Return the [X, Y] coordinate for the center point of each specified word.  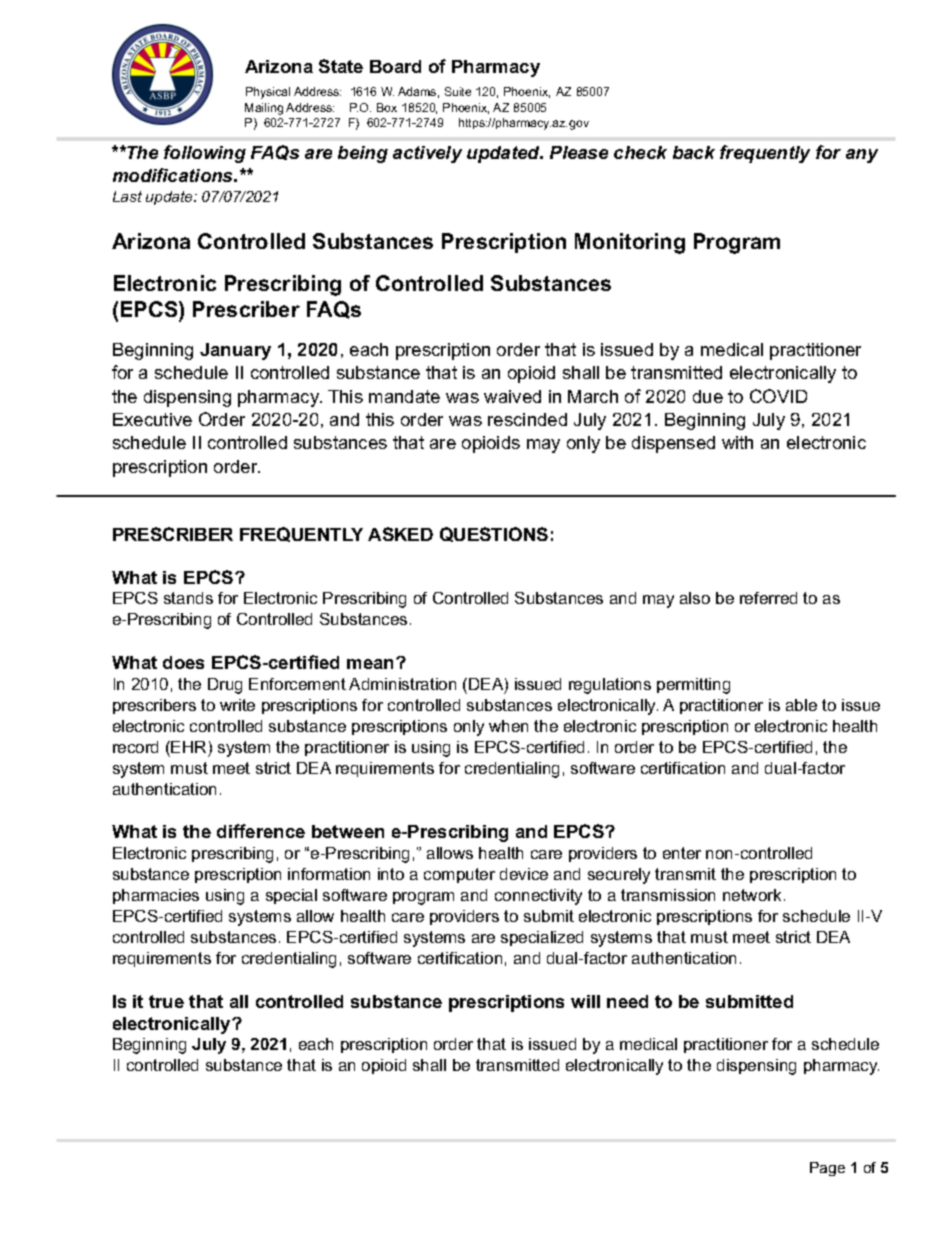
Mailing [264, 109]
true [166, 1001]
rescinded [527, 419]
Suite [458, 91]
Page [827, 1169]
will [585, 1001]
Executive [152, 419]
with [737, 442]
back [694, 152]
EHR [188, 747]
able [801, 705]
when [508, 726]
